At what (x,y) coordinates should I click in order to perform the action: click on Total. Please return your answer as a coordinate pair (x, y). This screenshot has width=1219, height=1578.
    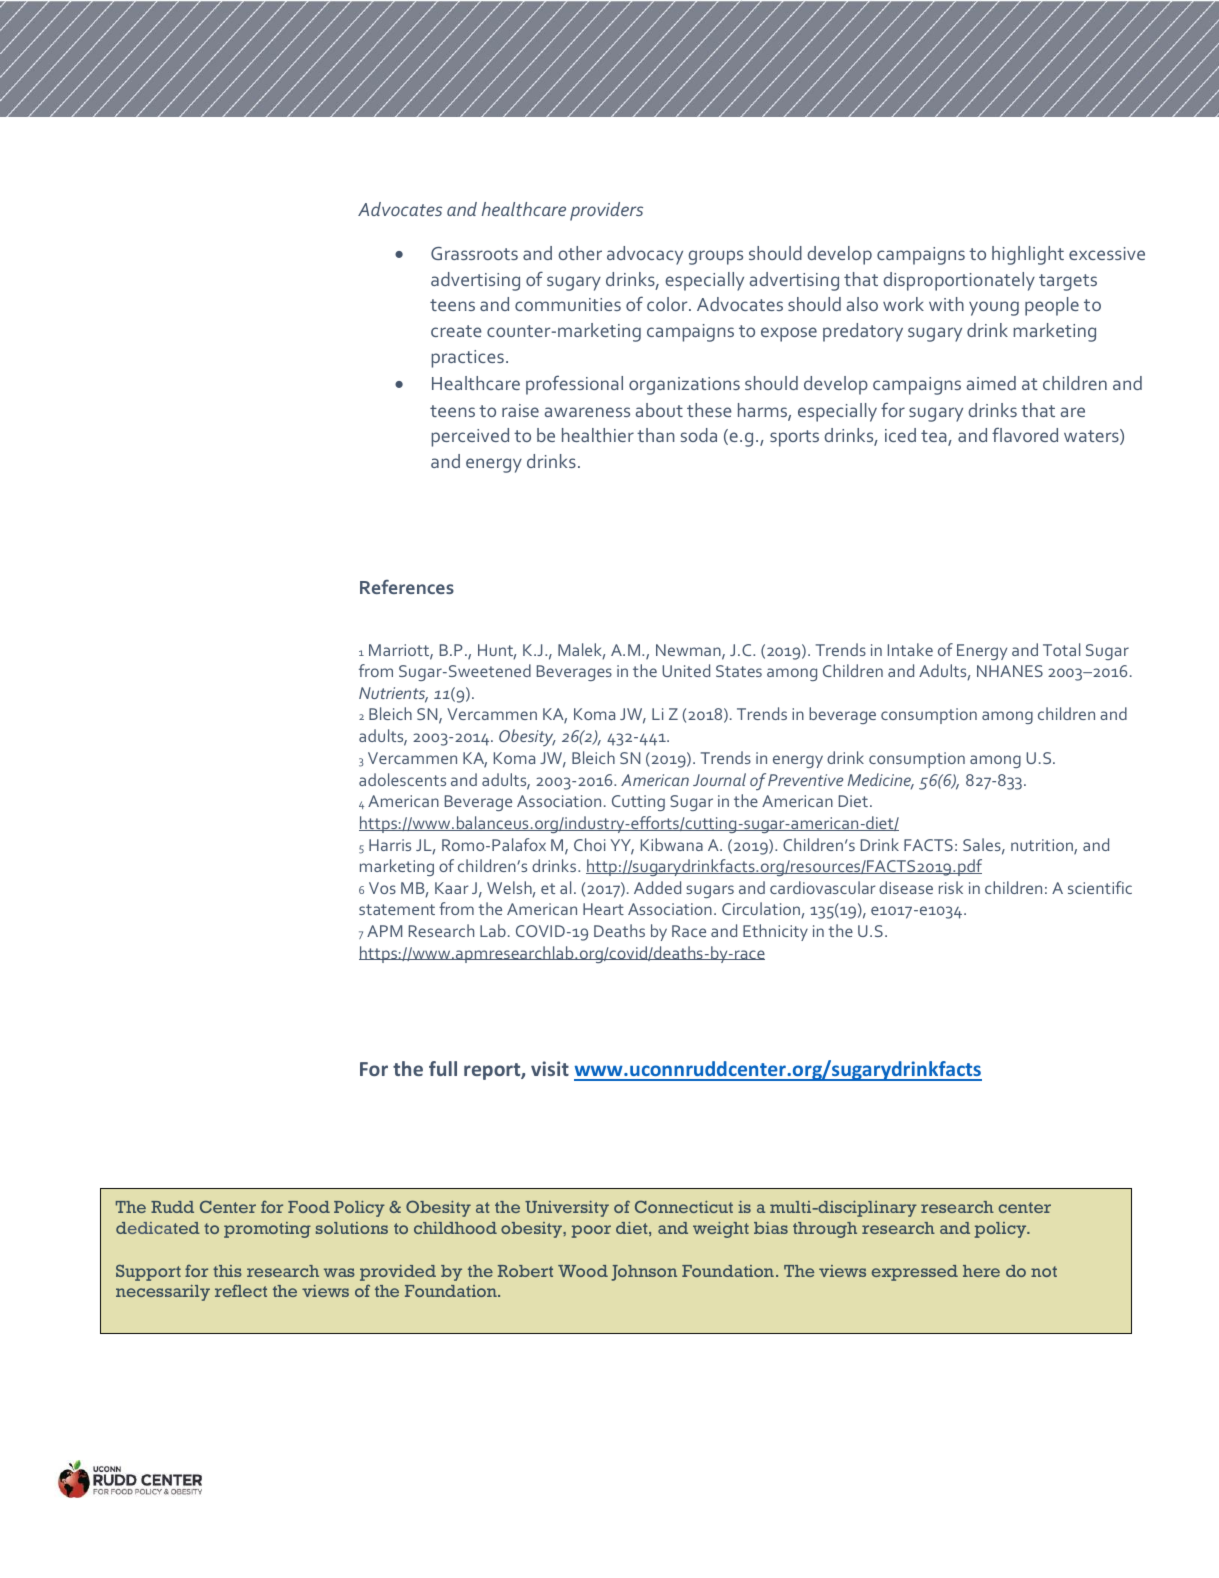
    Looking at the image, I should click on (1061, 649).
